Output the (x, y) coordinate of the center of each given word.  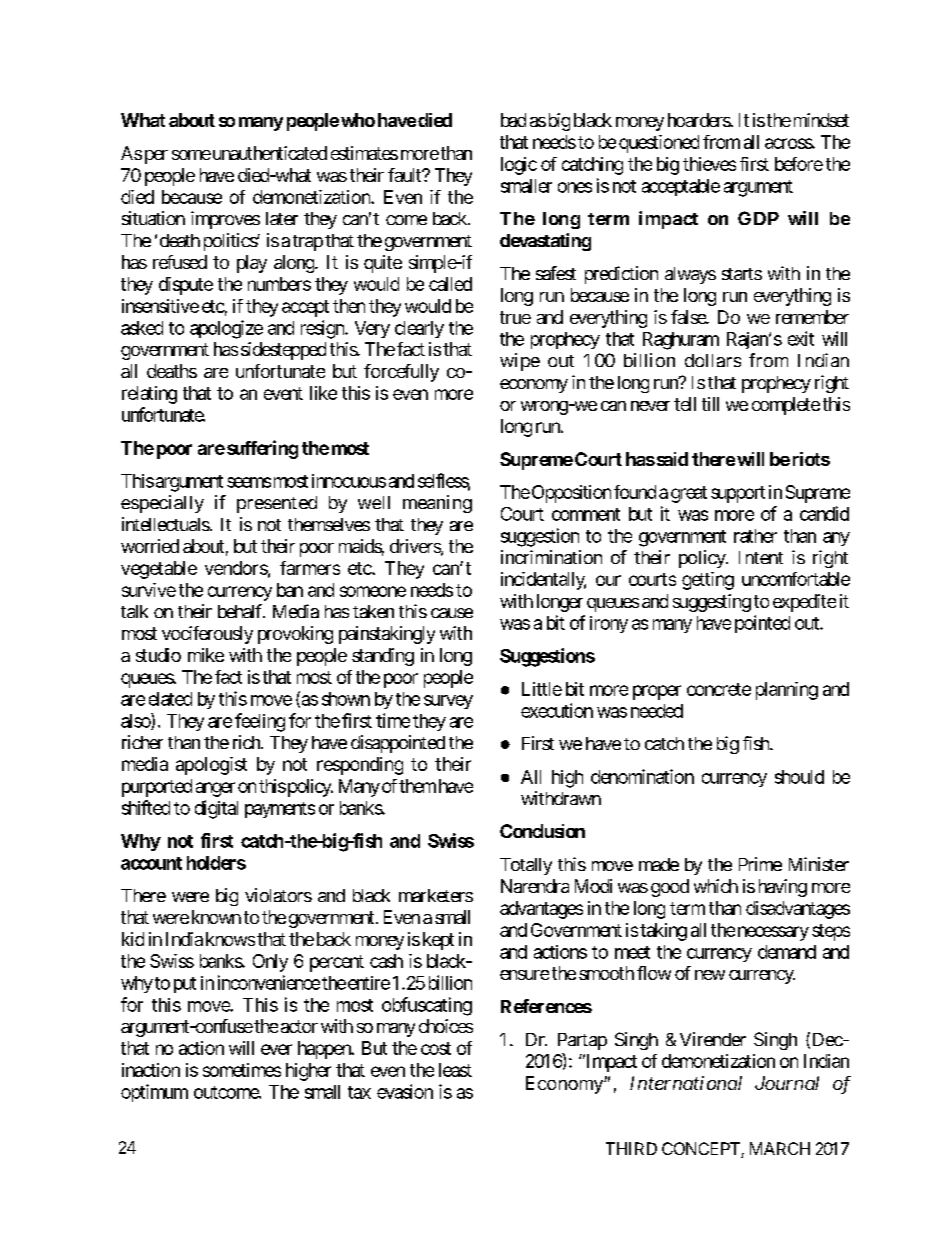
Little (542, 689)
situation (153, 218)
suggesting (712, 603)
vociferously (207, 635)
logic (519, 166)
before (799, 164)
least (455, 1070)
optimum (154, 1093)
